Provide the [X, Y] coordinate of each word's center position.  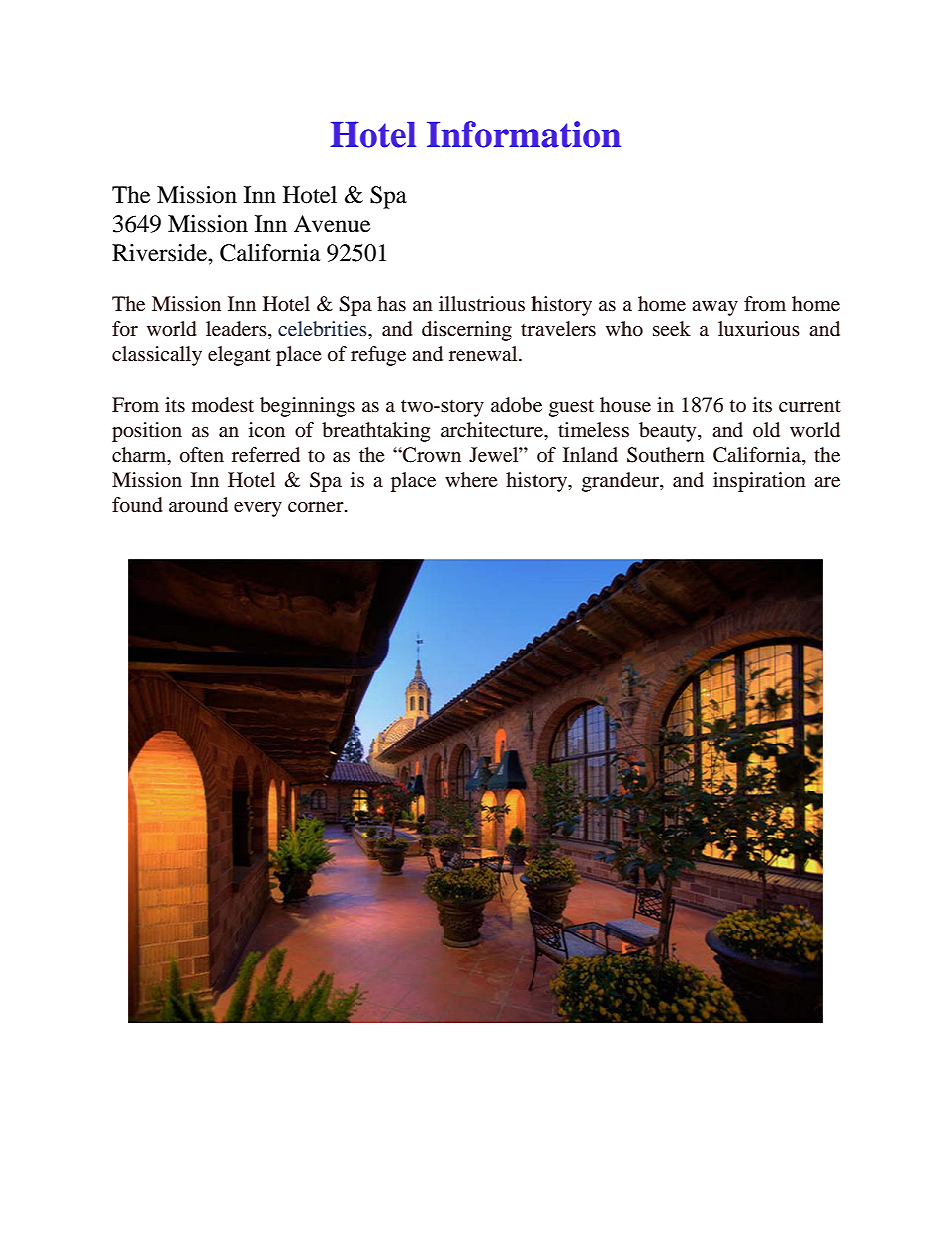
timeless [593, 430]
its [762, 404]
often [202, 455]
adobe [516, 405]
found [137, 505]
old [766, 429]
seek [672, 329]
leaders [237, 330]
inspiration [759, 482]
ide [193, 253]
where [471, 480]
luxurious [759, 329]
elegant [239, 356]
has [391, 303]
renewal [484, 354]
